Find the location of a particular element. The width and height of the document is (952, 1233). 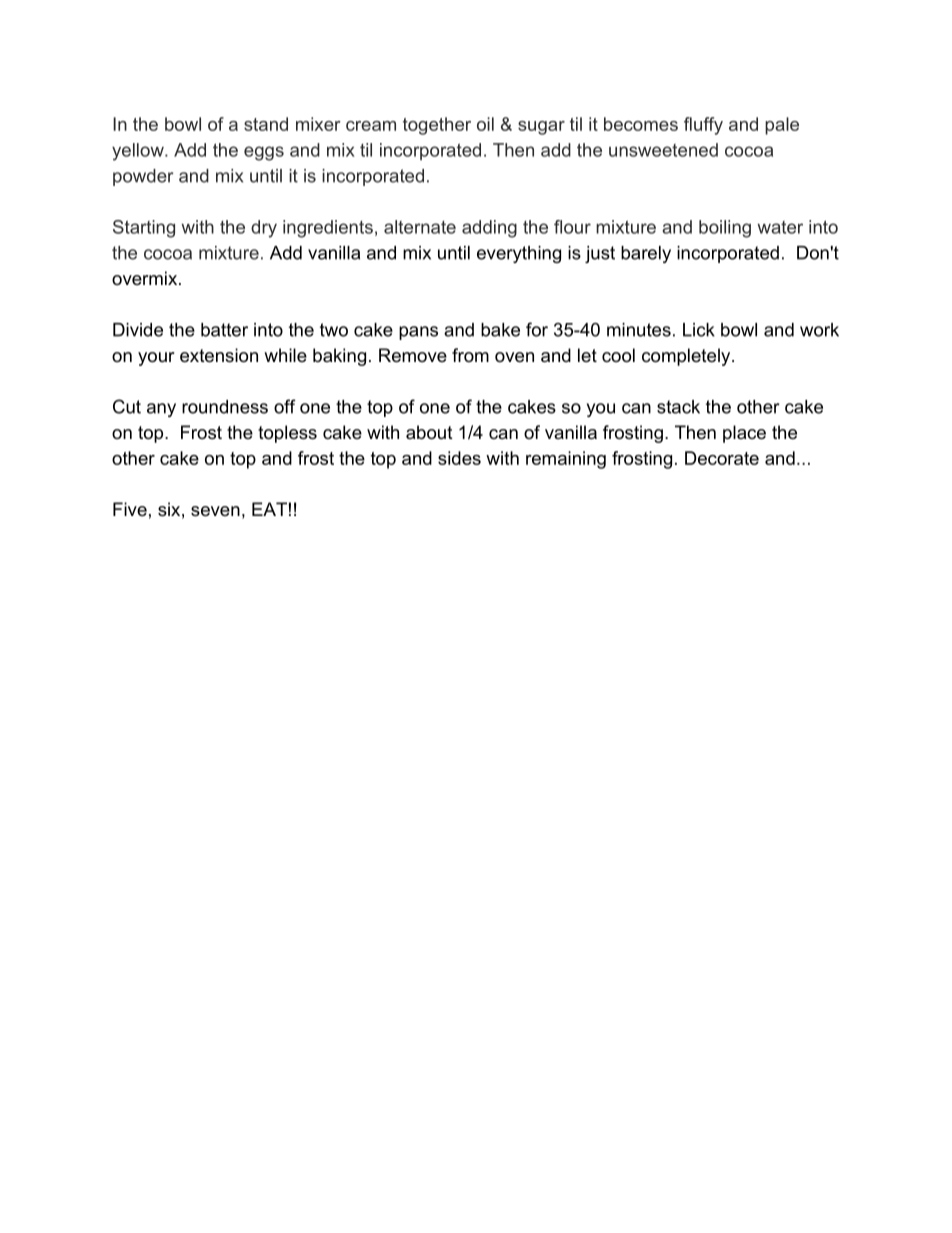

barely is located at coordinates (646, 254).
